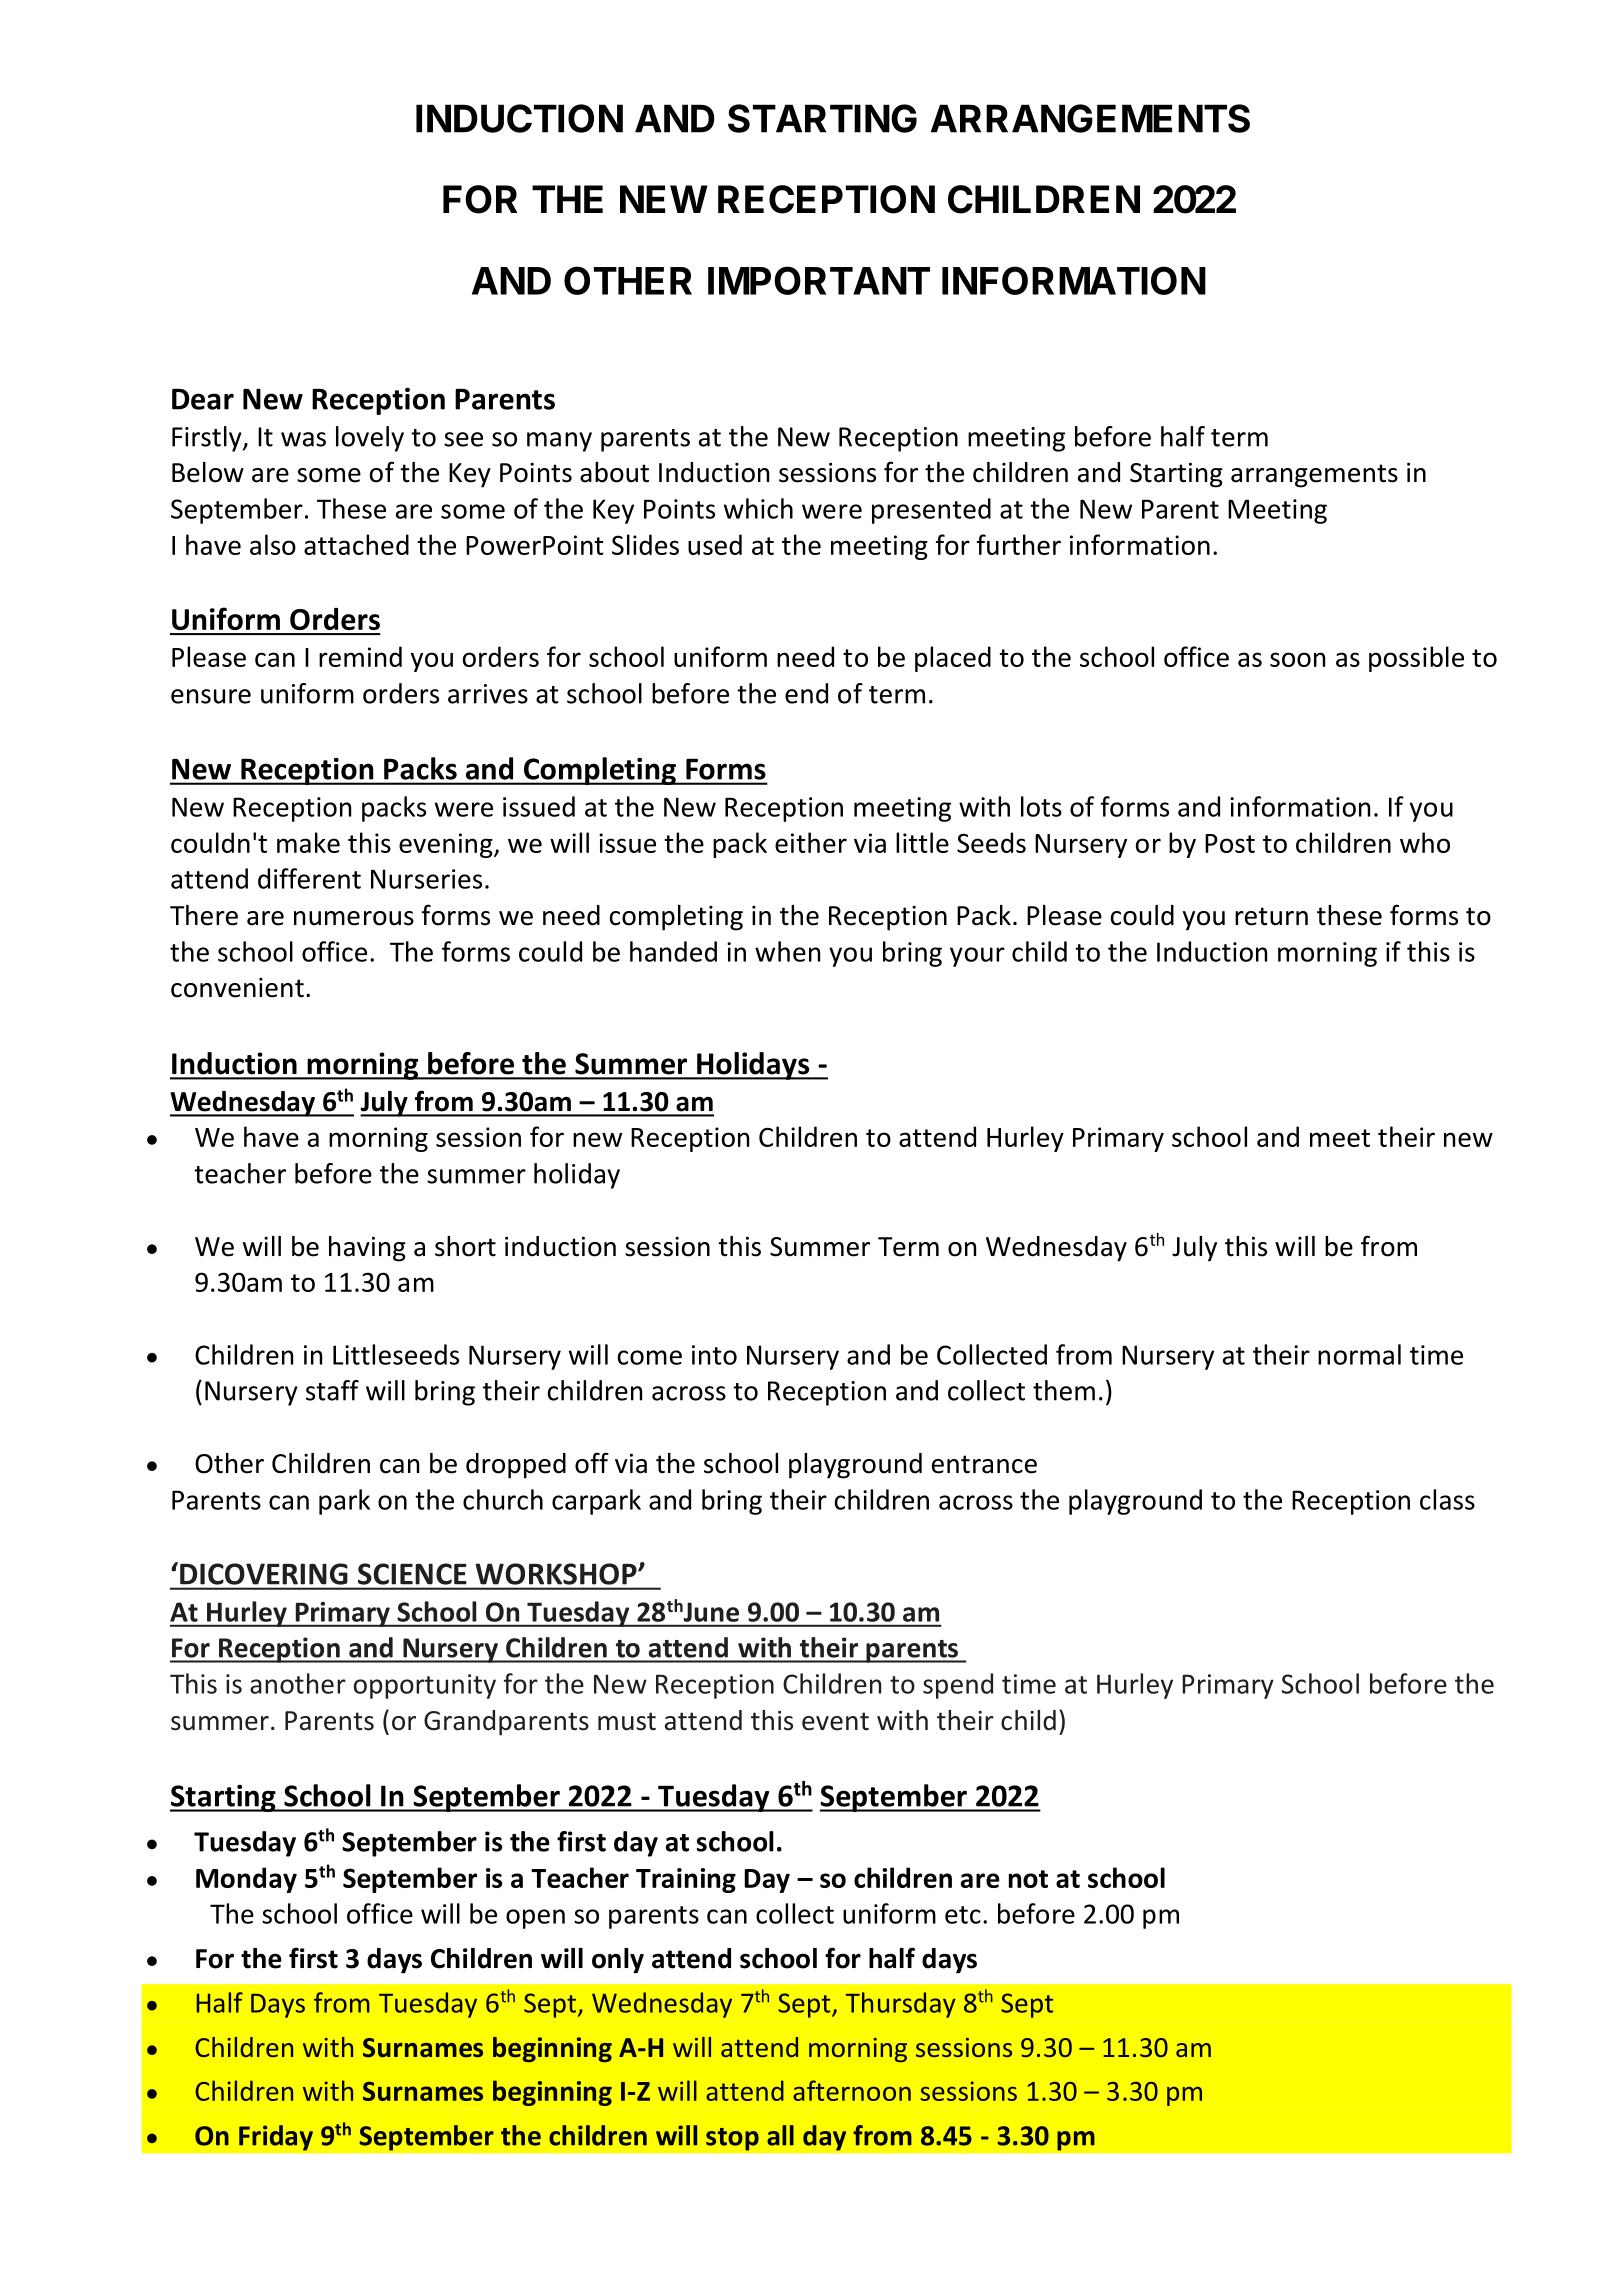 The height and width of the screenshot is (2270, 1604). Describe the element at coordinates (370, 439) in the screenshot. I see `lovely` at that location.
